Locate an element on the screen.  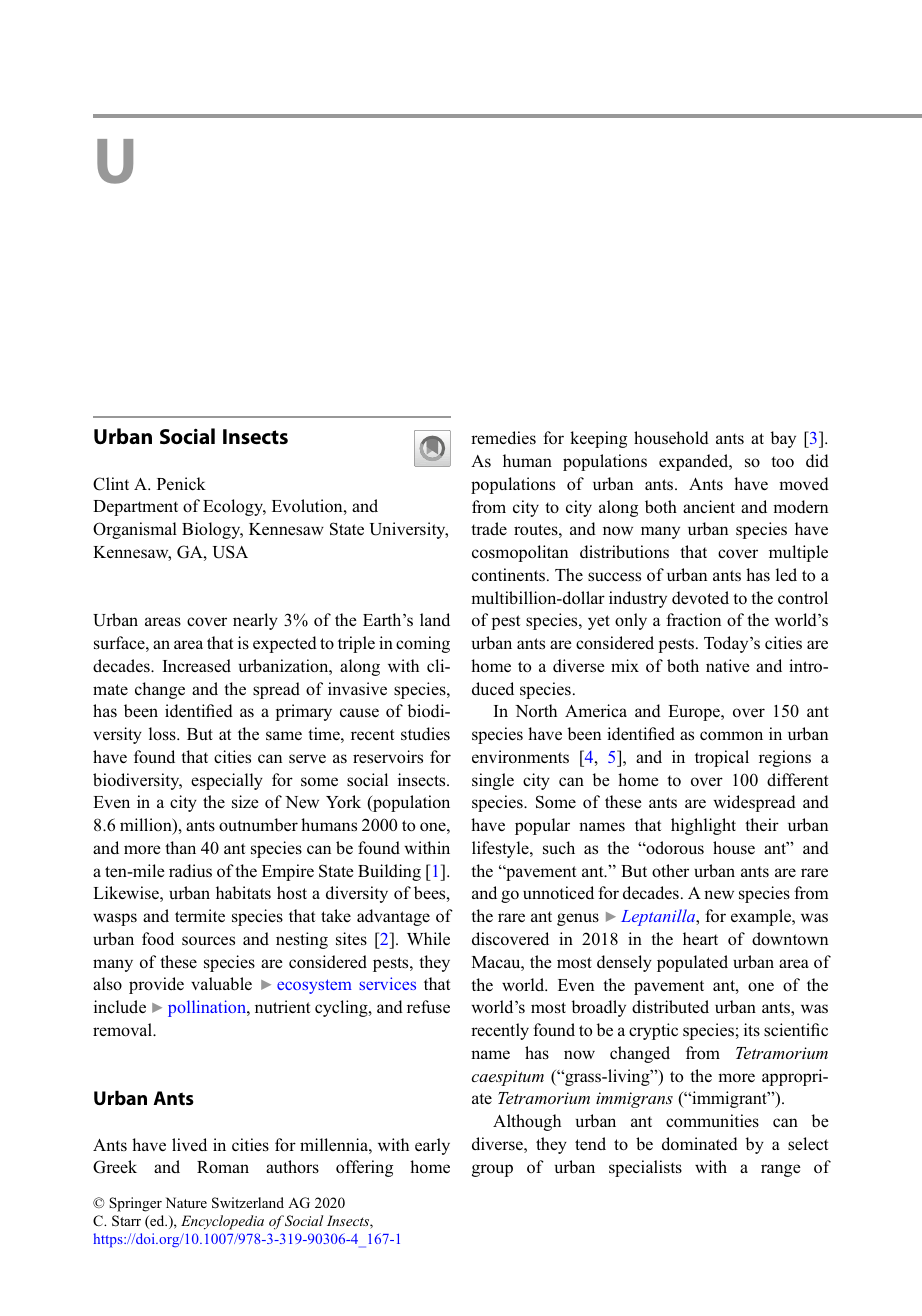
too is located at coordinates (782, 462).
